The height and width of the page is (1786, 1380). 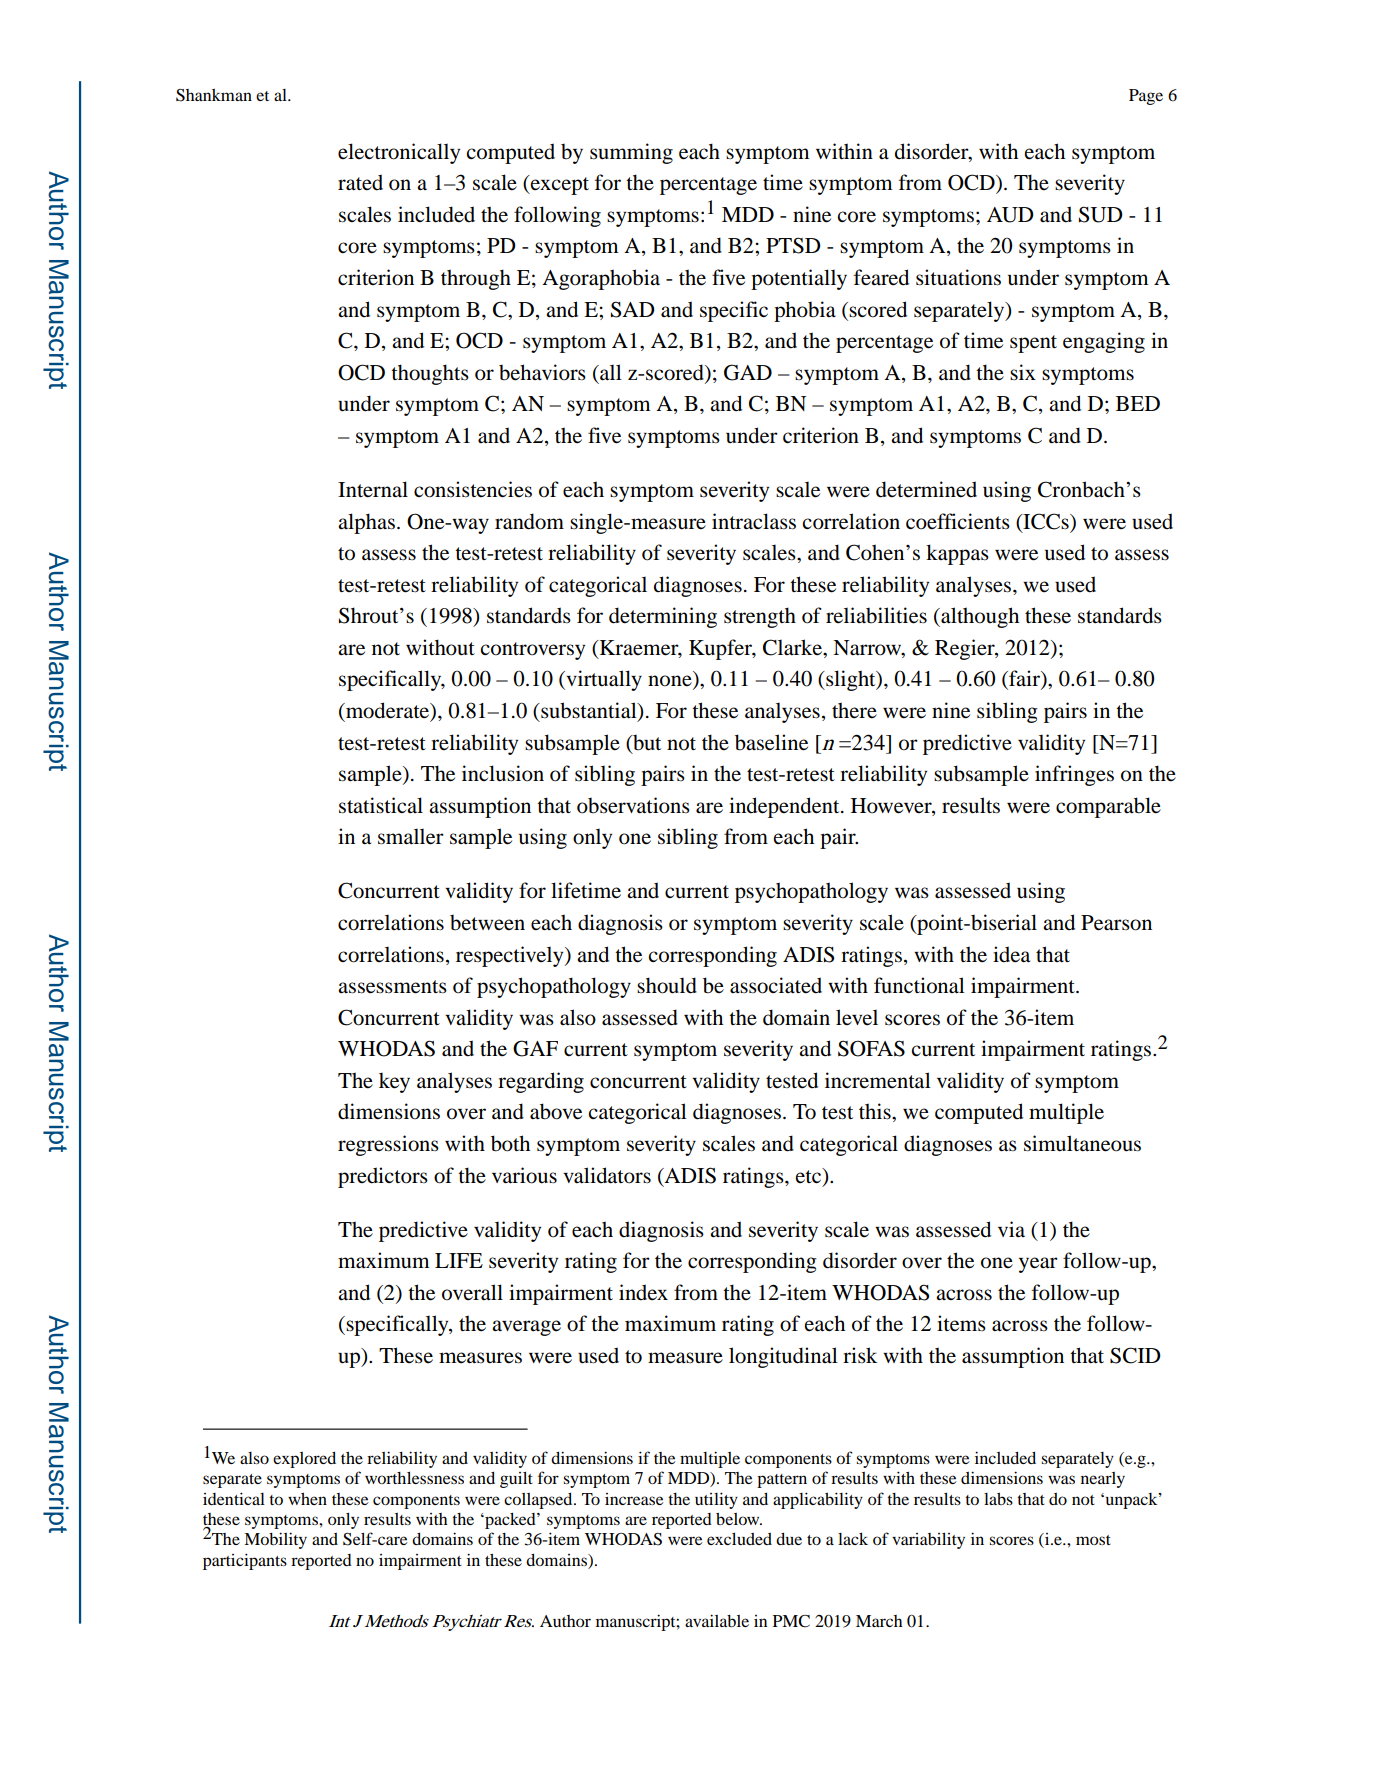 What do you see at coordinates (1093, 1540) in the page?
I see `most` at bounding box center [1093, 1540].
